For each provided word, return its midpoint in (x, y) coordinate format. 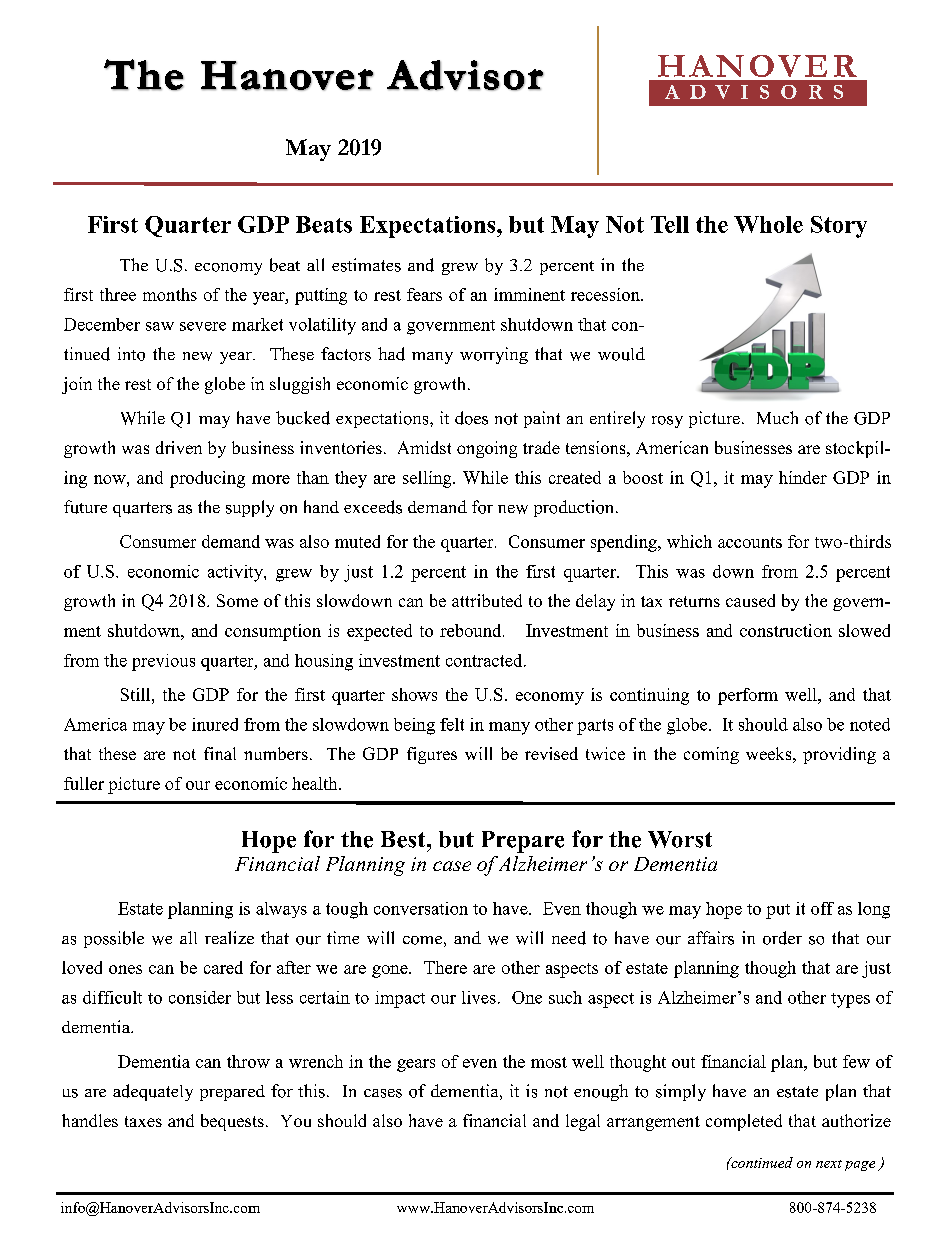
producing (207, 479)
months (170, 294)
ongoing (487, 449)
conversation (421, 908)
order (782, 938)
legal (583, 1122)
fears (424, 294)
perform (748, 696)
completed (744, 1122)
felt (452, 724)
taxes (143, 1121)
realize (229, 937)
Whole (768, 224)
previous (163, 662)
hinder (803, 477)
